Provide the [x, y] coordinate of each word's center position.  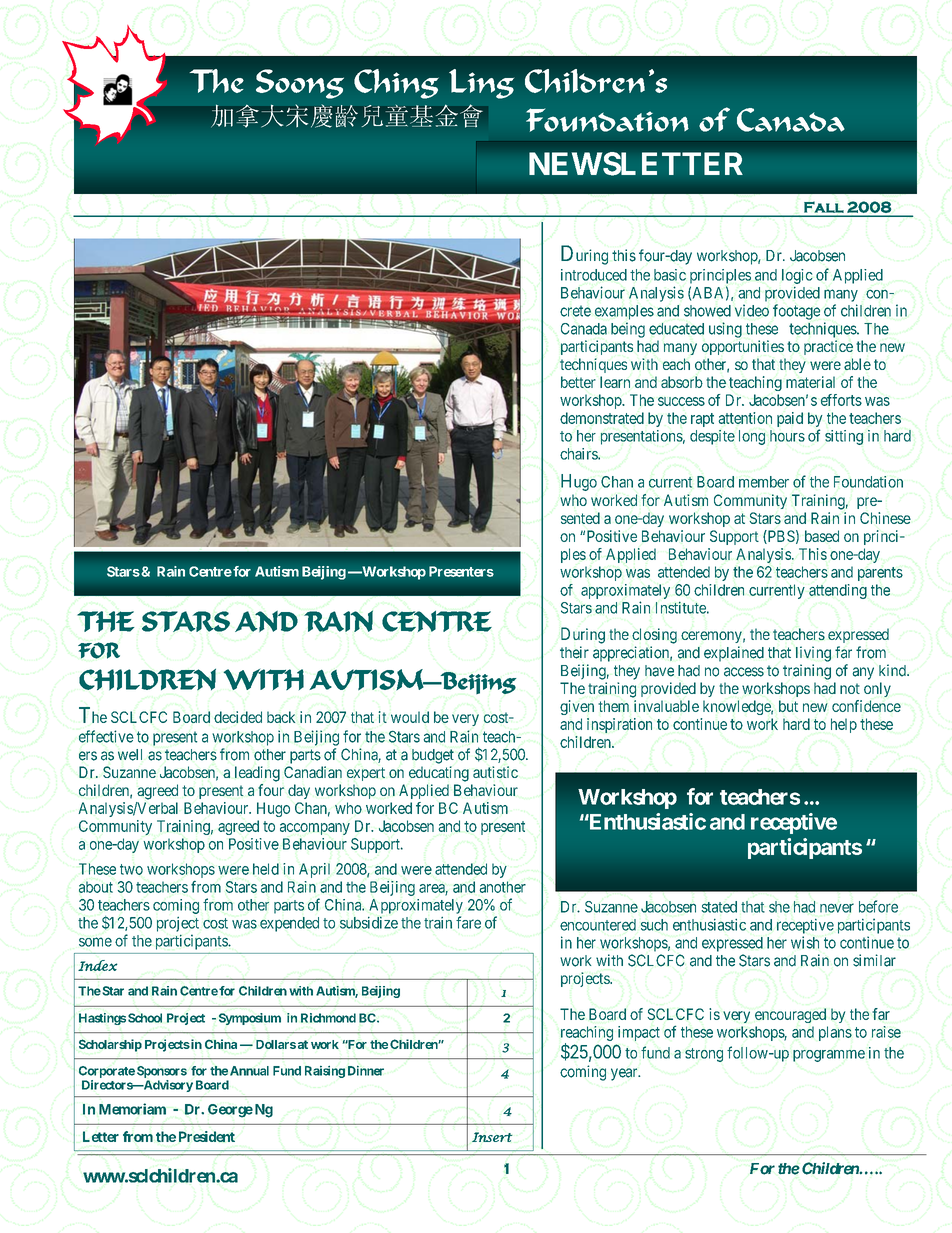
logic [797, 276]
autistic [495, 772]
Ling [481, 84]
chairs [579, 454]
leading [257, 774]
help [844, 725]
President [207, 1136]
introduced [594, 275]
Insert [492, 1137]
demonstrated [602, 418]
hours [787, 436]
